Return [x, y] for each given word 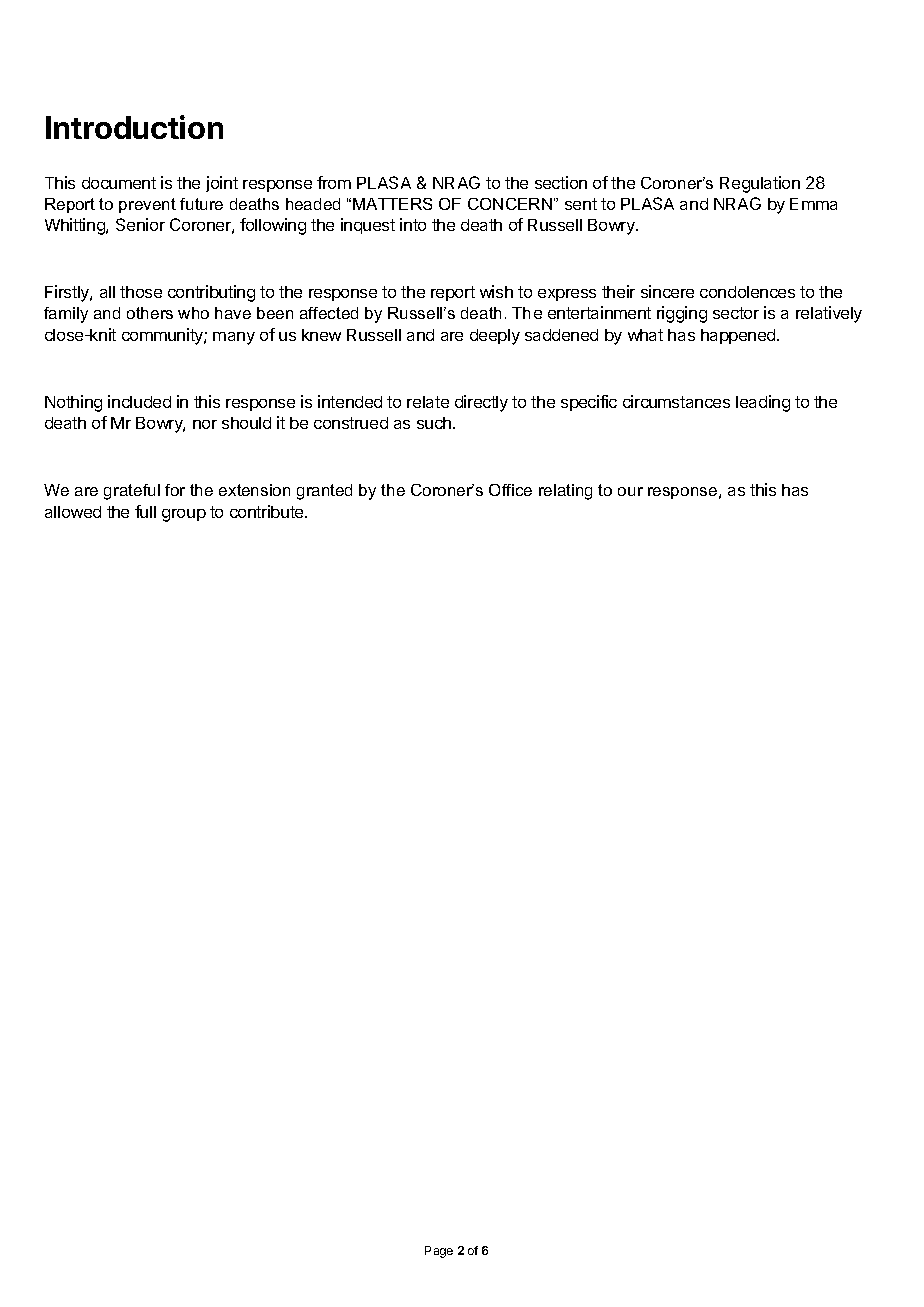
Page [439, 1252]
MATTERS [392, 204]
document [119, 183]
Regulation [760, 184]
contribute [268, 511]
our [630, 491]
